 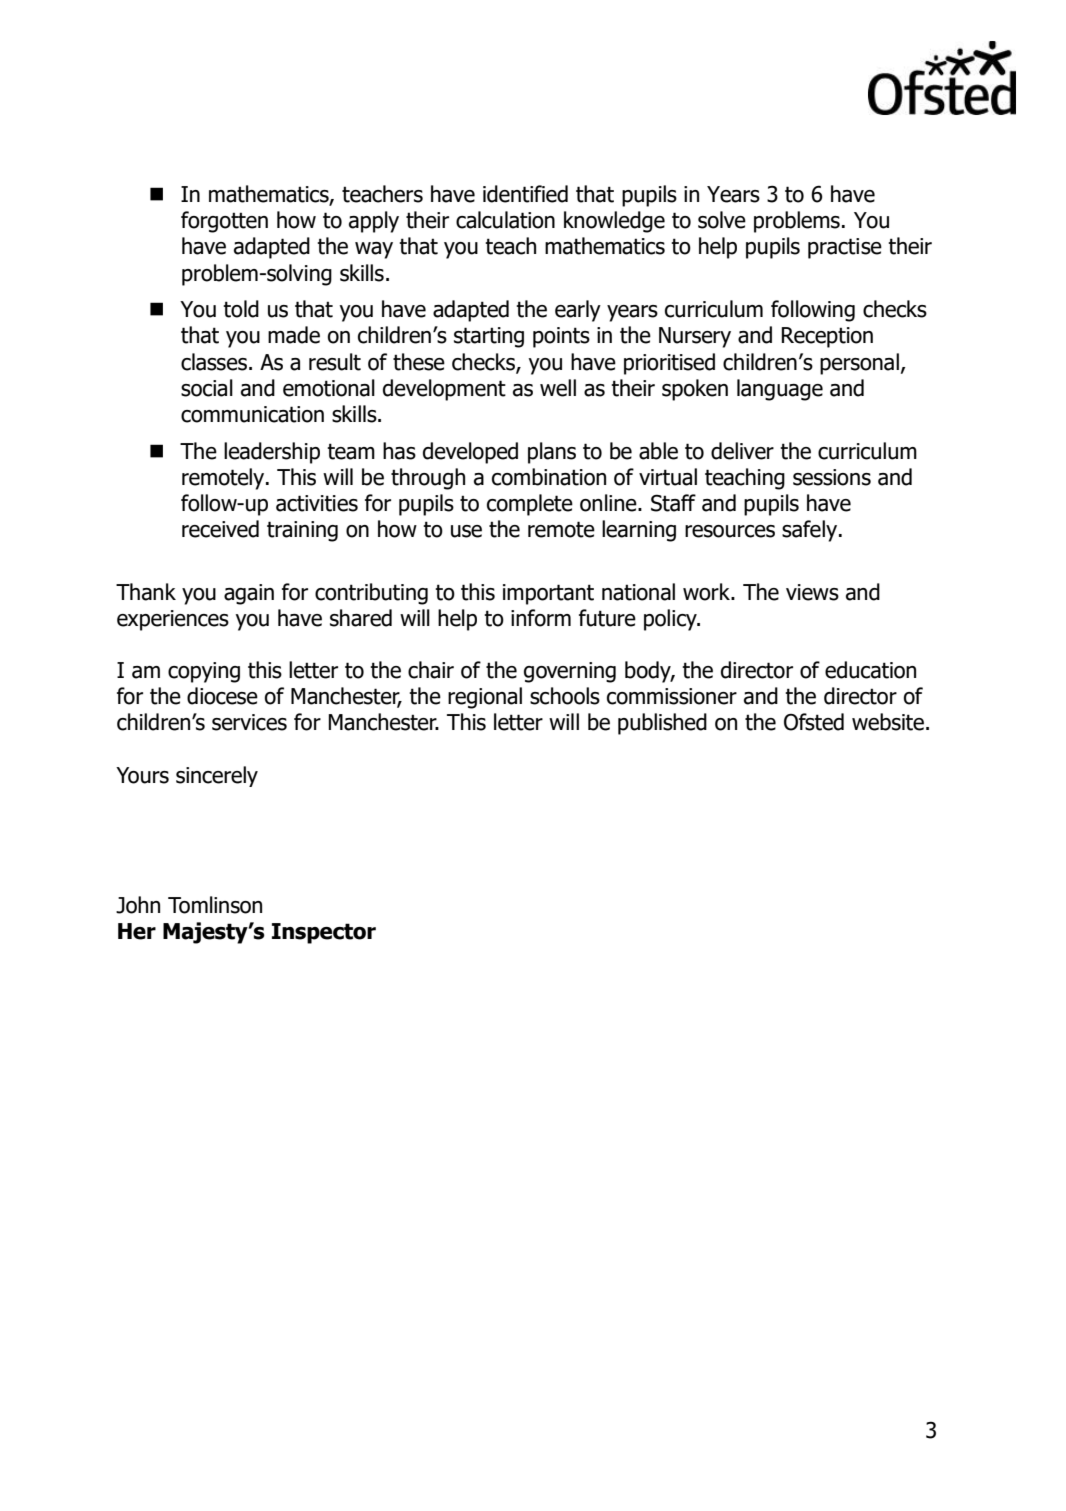 I want to click on education, so click(x=870, y=670).
